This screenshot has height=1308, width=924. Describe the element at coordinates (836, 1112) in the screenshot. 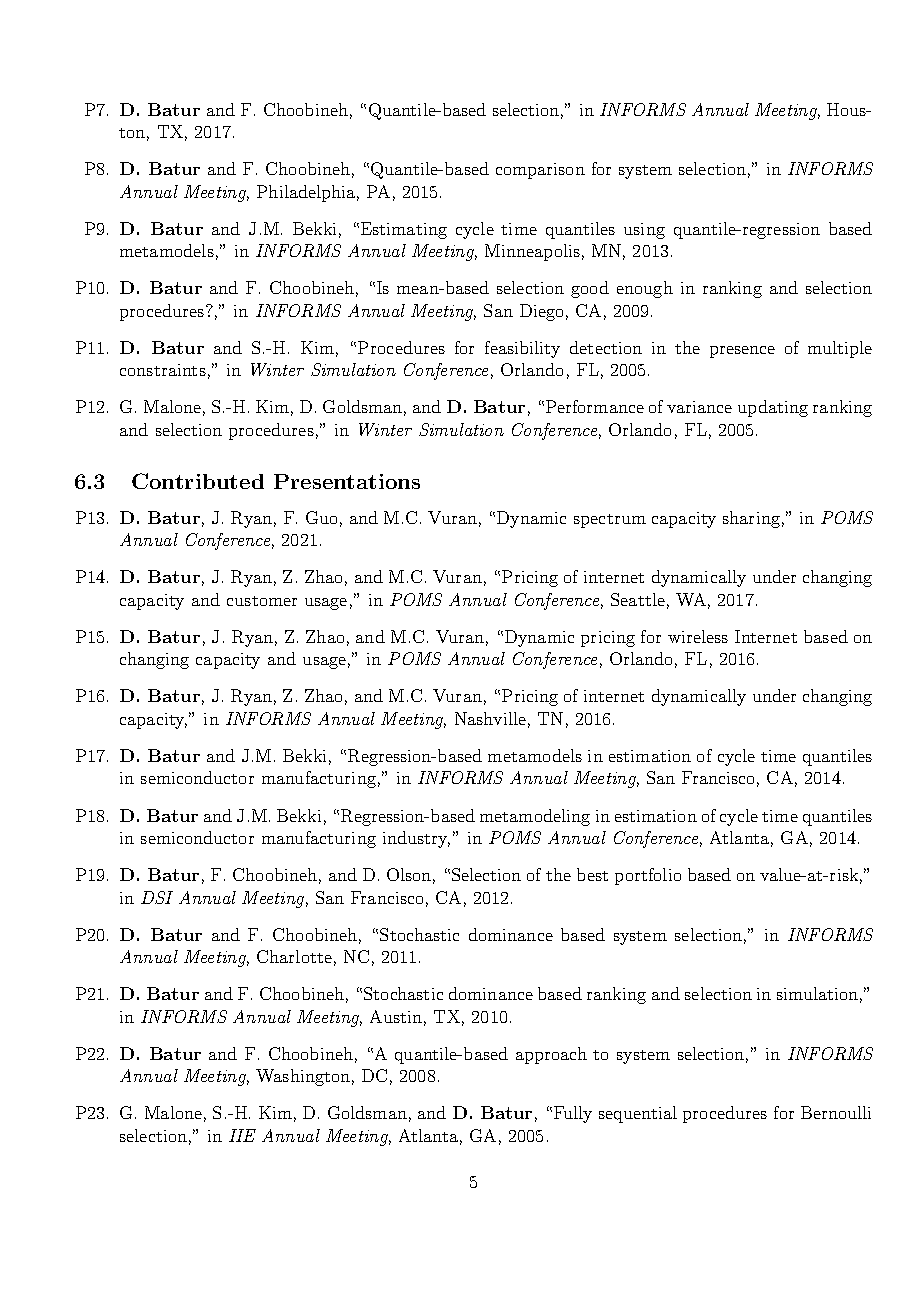

I see `Bernoulli` at that location.
